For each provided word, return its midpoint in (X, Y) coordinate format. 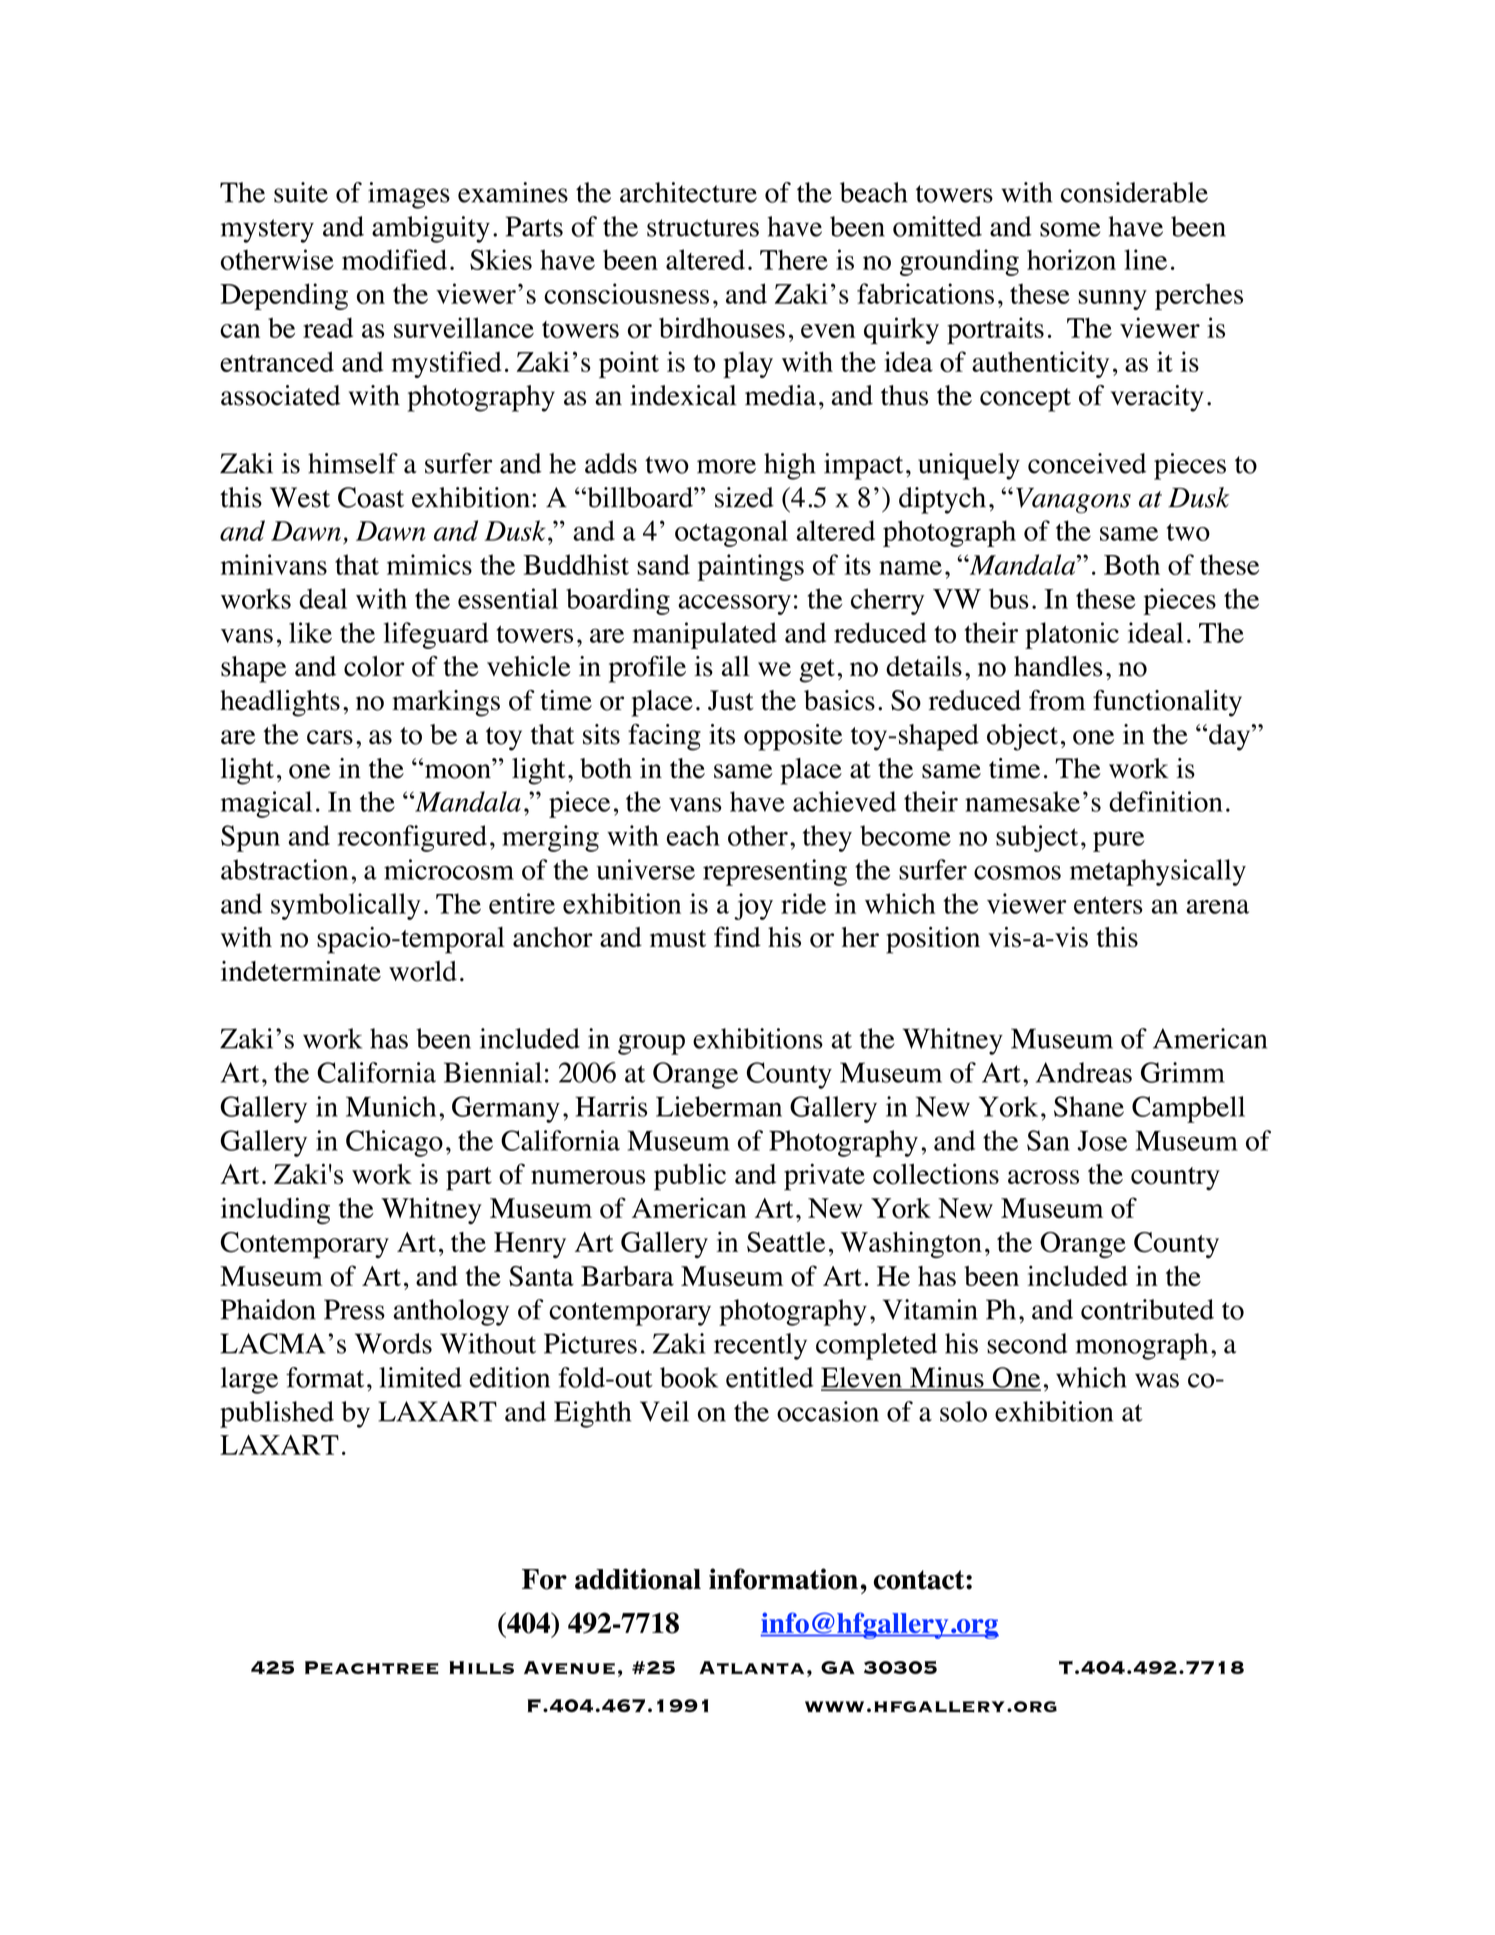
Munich (391, 1106)
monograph (1141, 1346)
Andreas (1084, 1072)
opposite (793, 737)
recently (760, 1346)
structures (703, 228)
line (1145, 259)
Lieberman (719, 1106)
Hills (481, 1667)
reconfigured (412, 838)
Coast (371, 497)
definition (1166, 801)
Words (393, 1343)
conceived (1087, 463)
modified (394, 259)
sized (744, 497)
